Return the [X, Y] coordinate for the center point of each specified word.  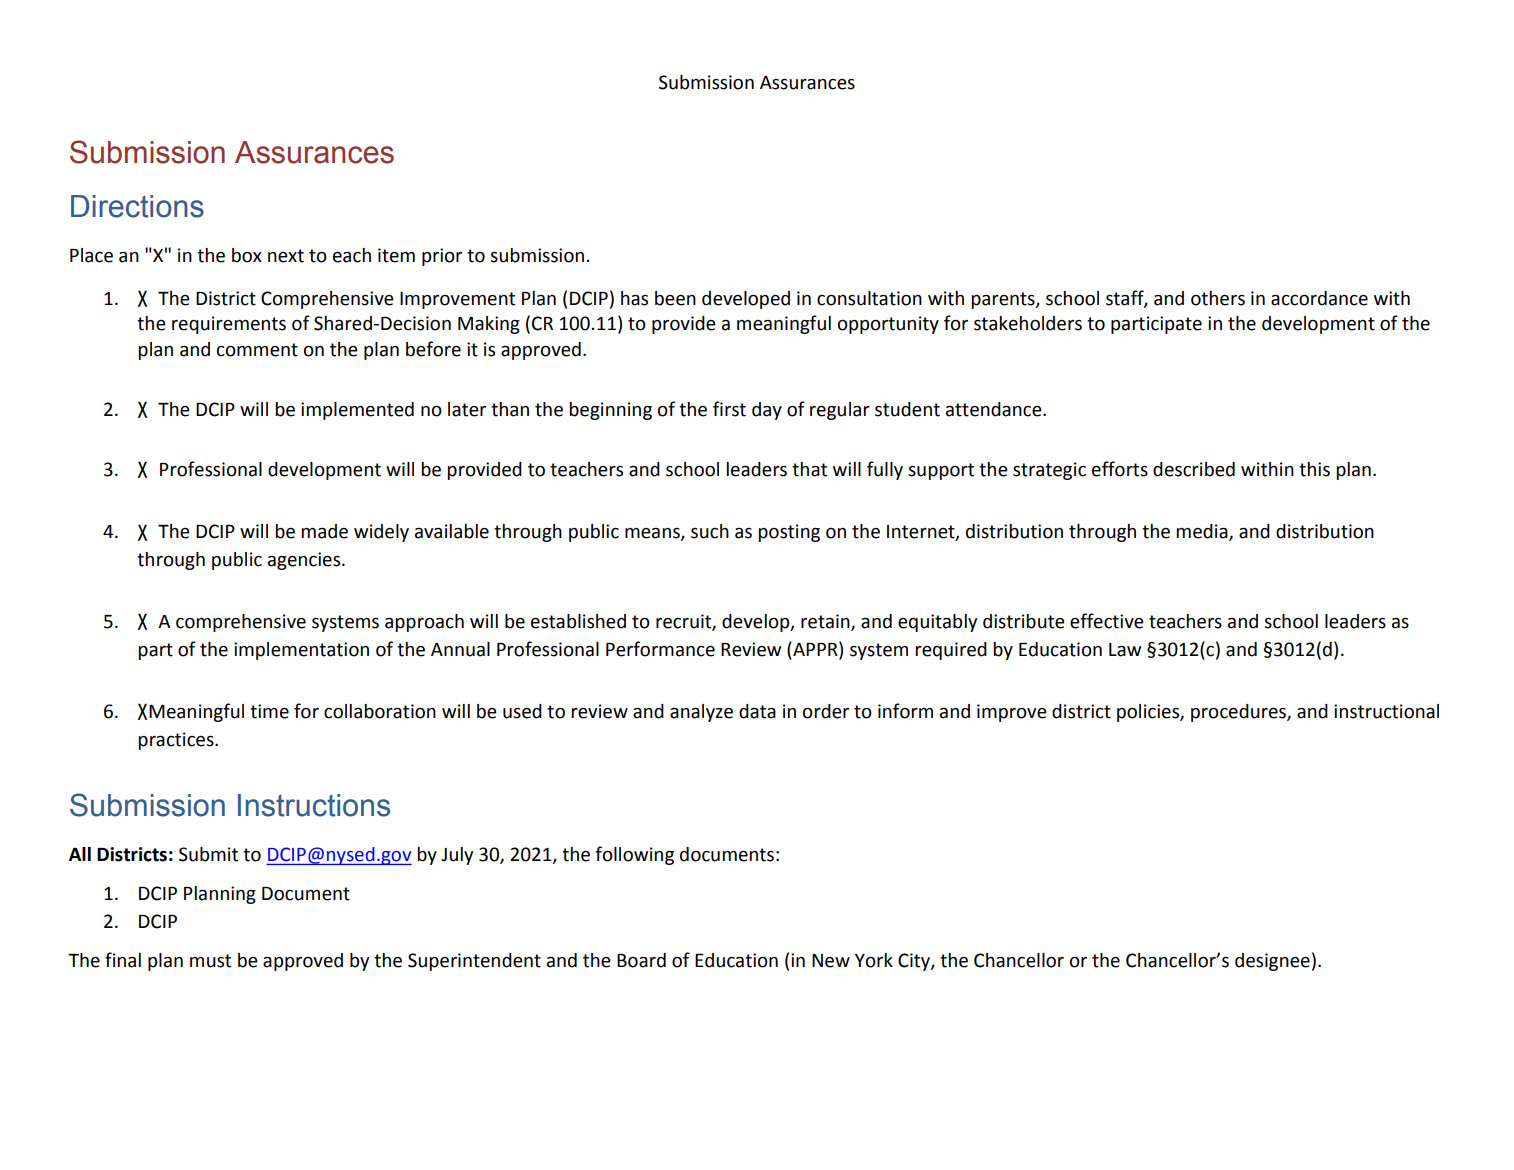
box [247, 255]
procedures [1239, 713]
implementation [301, 651]
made [324, 531]
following [634, 855]
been [675, 298]
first [729, 409]
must [210, 961]
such [710, 531]
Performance [660, 649]
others [1218, 298]
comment [257, 350]
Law [1125, 650]
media [1203, 532]
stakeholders [1028, 323]
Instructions [314, 805]
